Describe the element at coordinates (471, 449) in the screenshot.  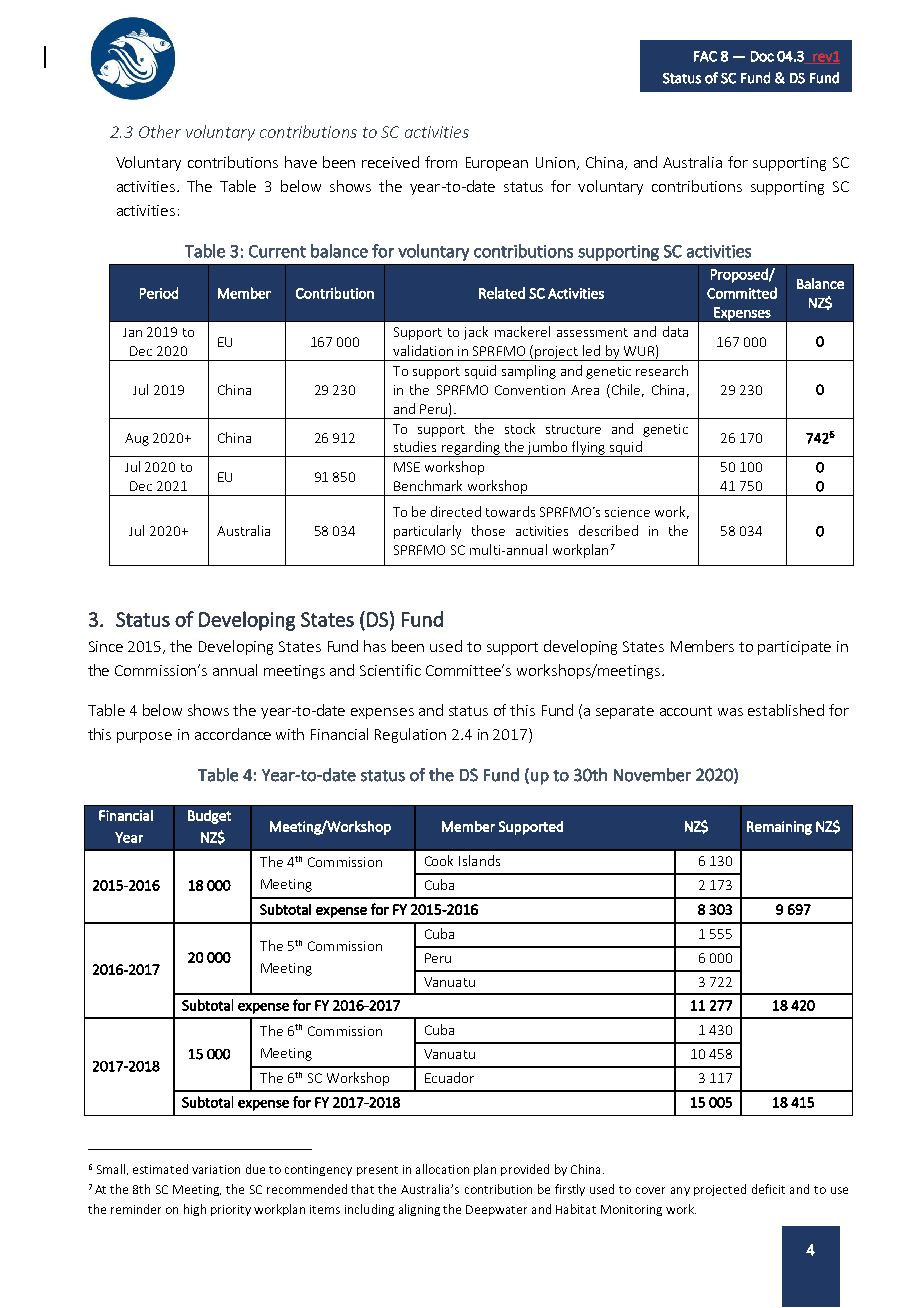
I see `regarding` at that location.
